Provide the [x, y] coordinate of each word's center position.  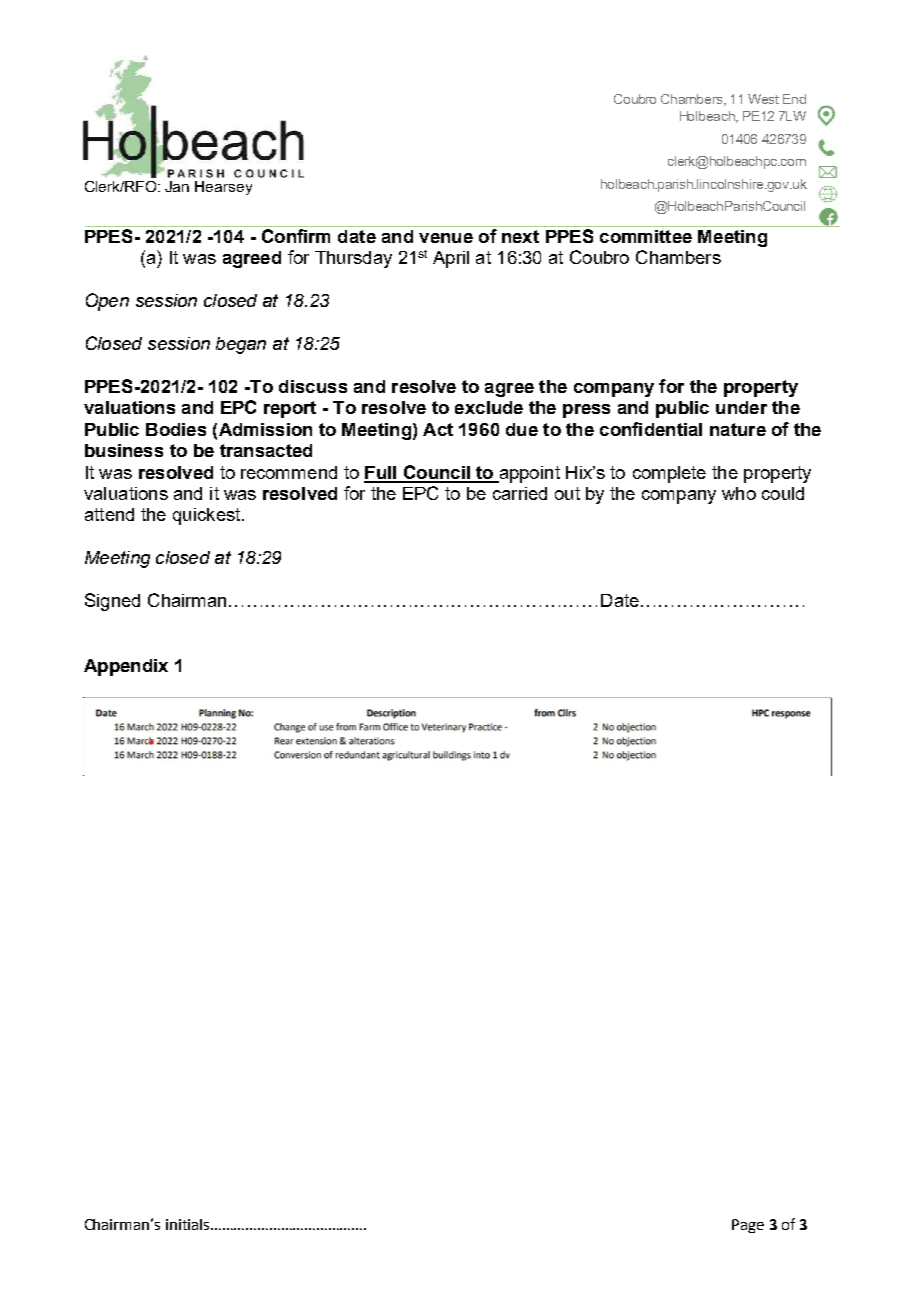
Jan [177, 186]
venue [446, 238]
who [739, 493]
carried [520, 493]
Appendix [126, 667]
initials [189, 1224]
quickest [208, 516]
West [763, 99]
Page [748, 1226]
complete [669, 474]
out [567, 493]
